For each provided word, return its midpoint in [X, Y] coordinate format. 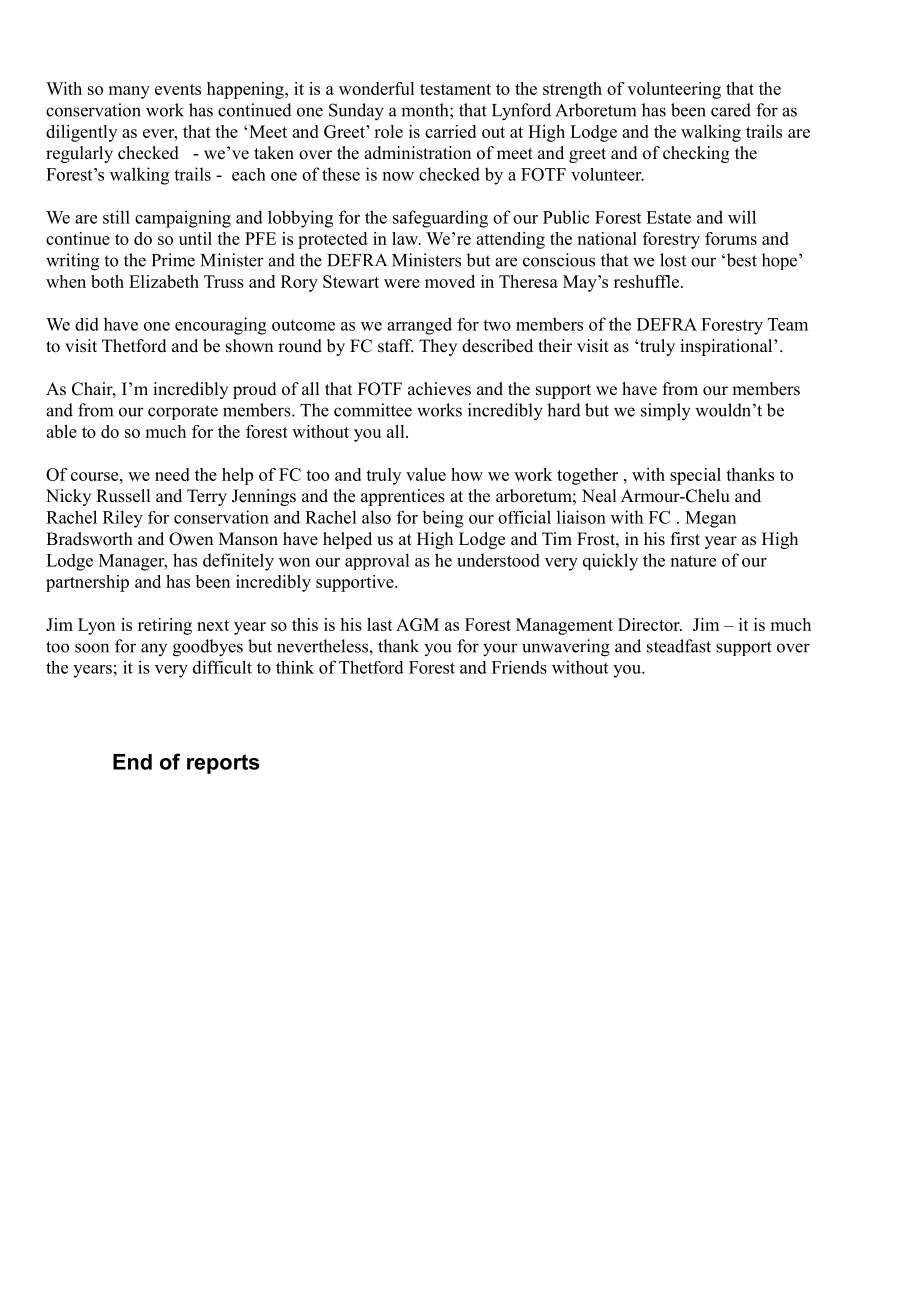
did [87, 324]
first [685, 539]
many [129, 92]
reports [223, 764]
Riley [123, 519]
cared [731, 110]
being [443, 519]
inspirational [727, 347]
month [426, 110]
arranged [419, 326]
